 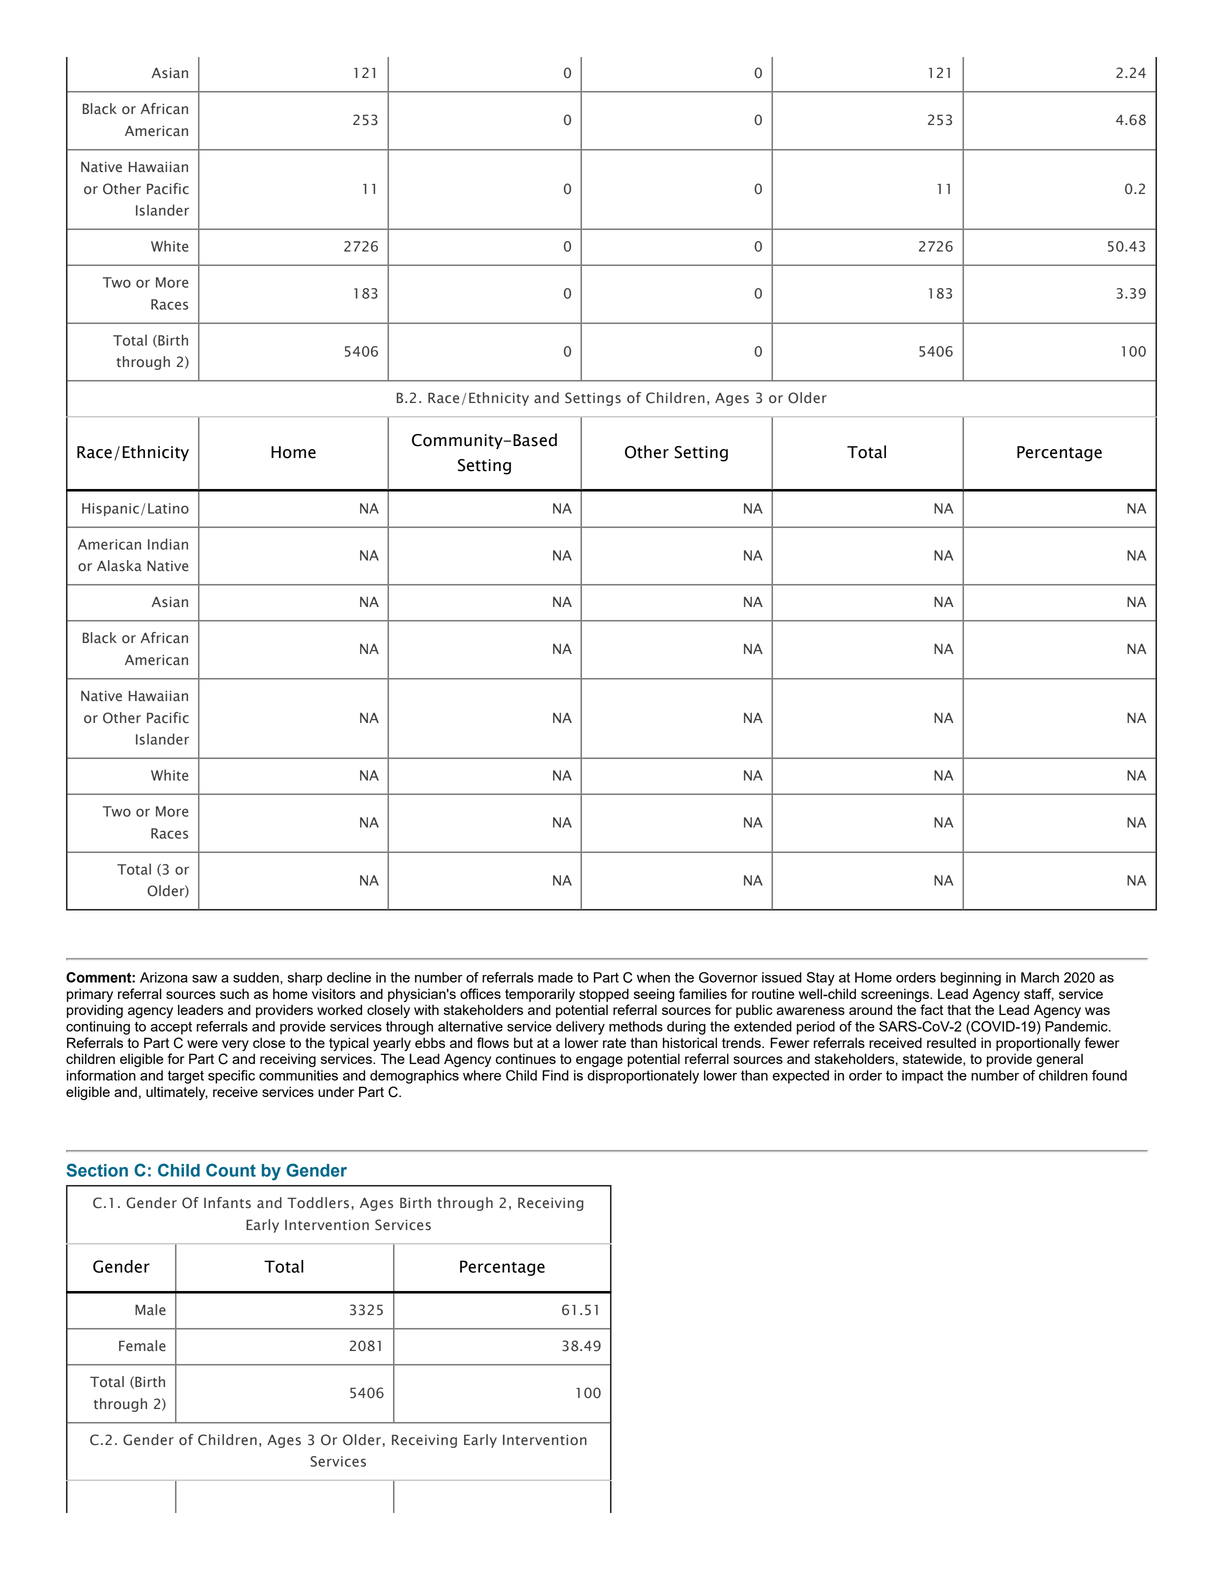 I want to click on staff, so click(x=1039, y=994).
